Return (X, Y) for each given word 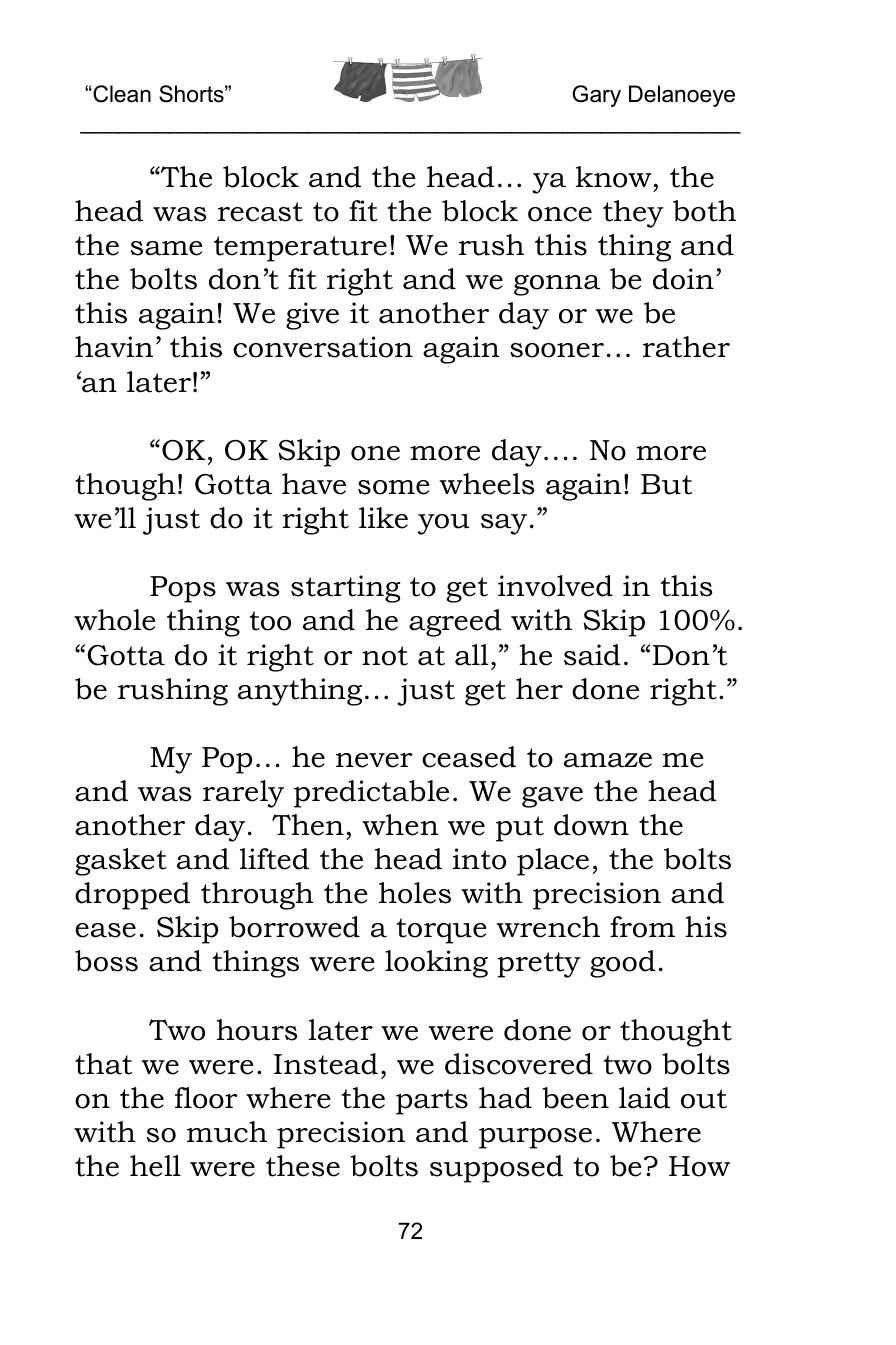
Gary (596, 96)
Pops (183, 589)
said (592, 655)
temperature (300, 249)
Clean (121, 94)
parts (432, 1102)
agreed (455, 623)
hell (155, 1166)
